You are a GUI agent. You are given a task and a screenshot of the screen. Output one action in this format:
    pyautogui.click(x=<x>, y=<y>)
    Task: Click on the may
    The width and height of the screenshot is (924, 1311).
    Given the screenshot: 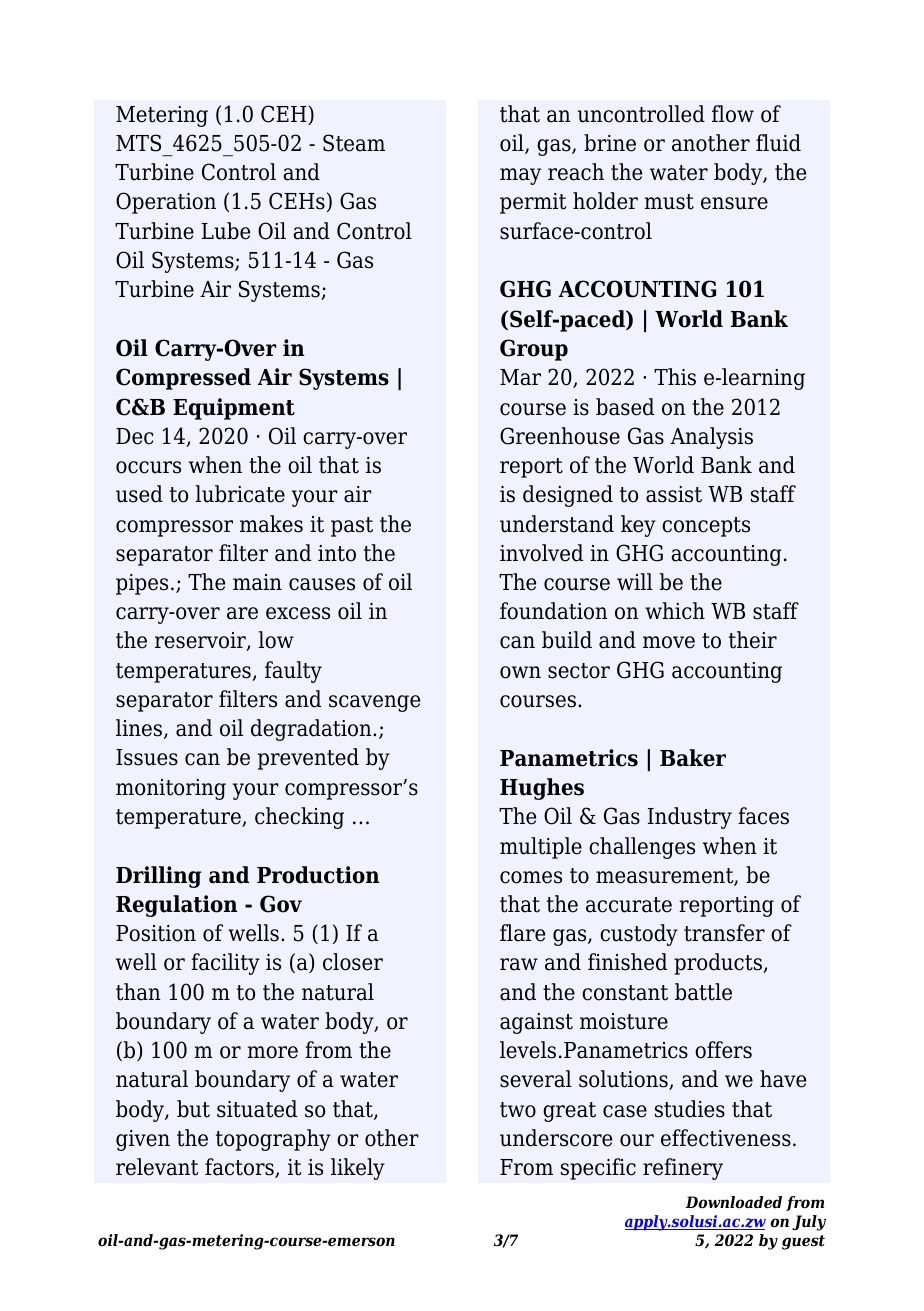 What is the action you would take?
    pyautogui.click(x=520, y=176)
